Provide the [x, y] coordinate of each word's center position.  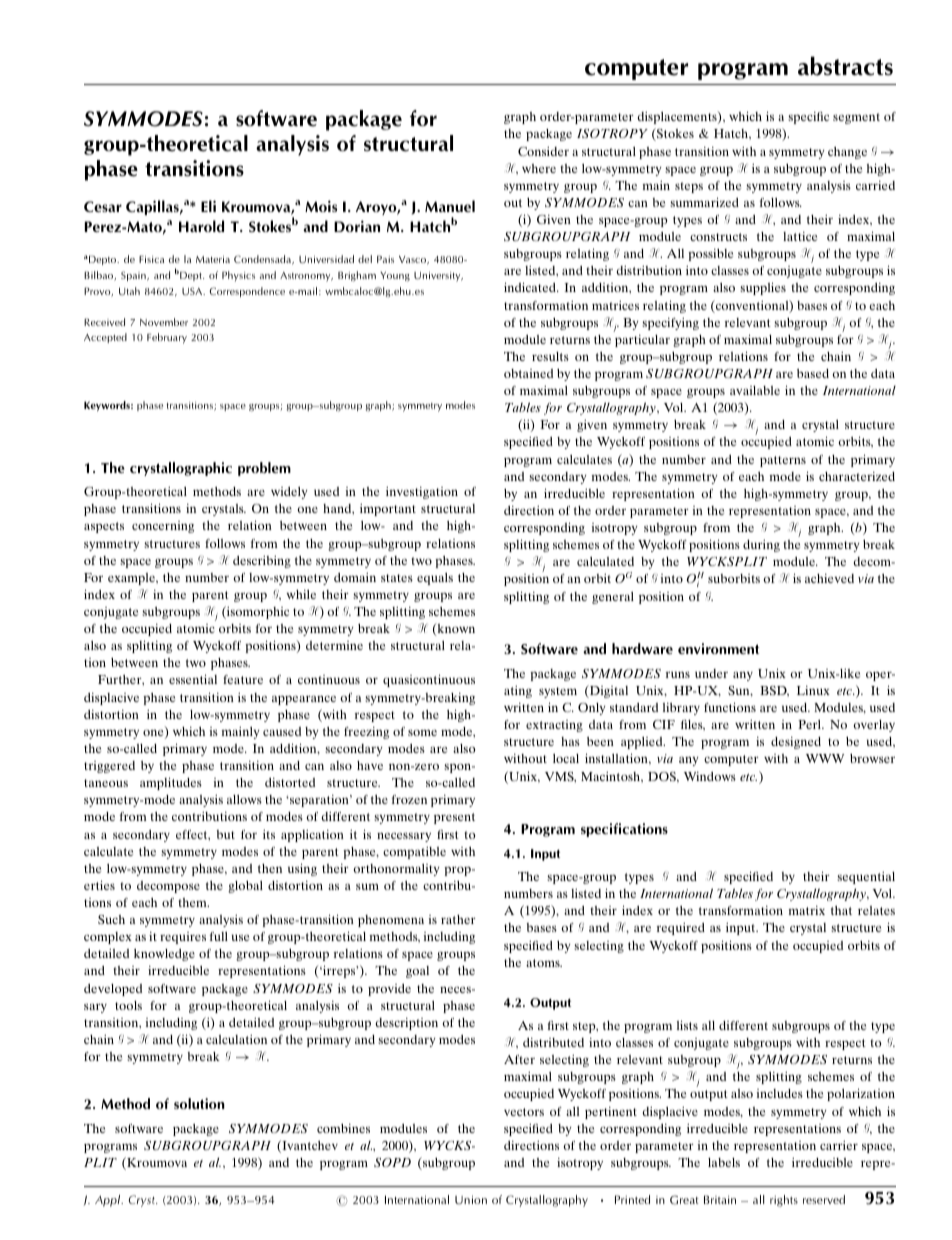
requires [183, 938]
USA [193, 291]
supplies [763, 288]
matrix [807, 910]
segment [856, 118]
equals [435, 579]
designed [796, 743]
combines [343, 1128]
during [761, 546]
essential [193, 679]
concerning [163, 527]
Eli [208, 206]
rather [458, 919]
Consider [543, 151]
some [422, 732]
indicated [531, 287]
